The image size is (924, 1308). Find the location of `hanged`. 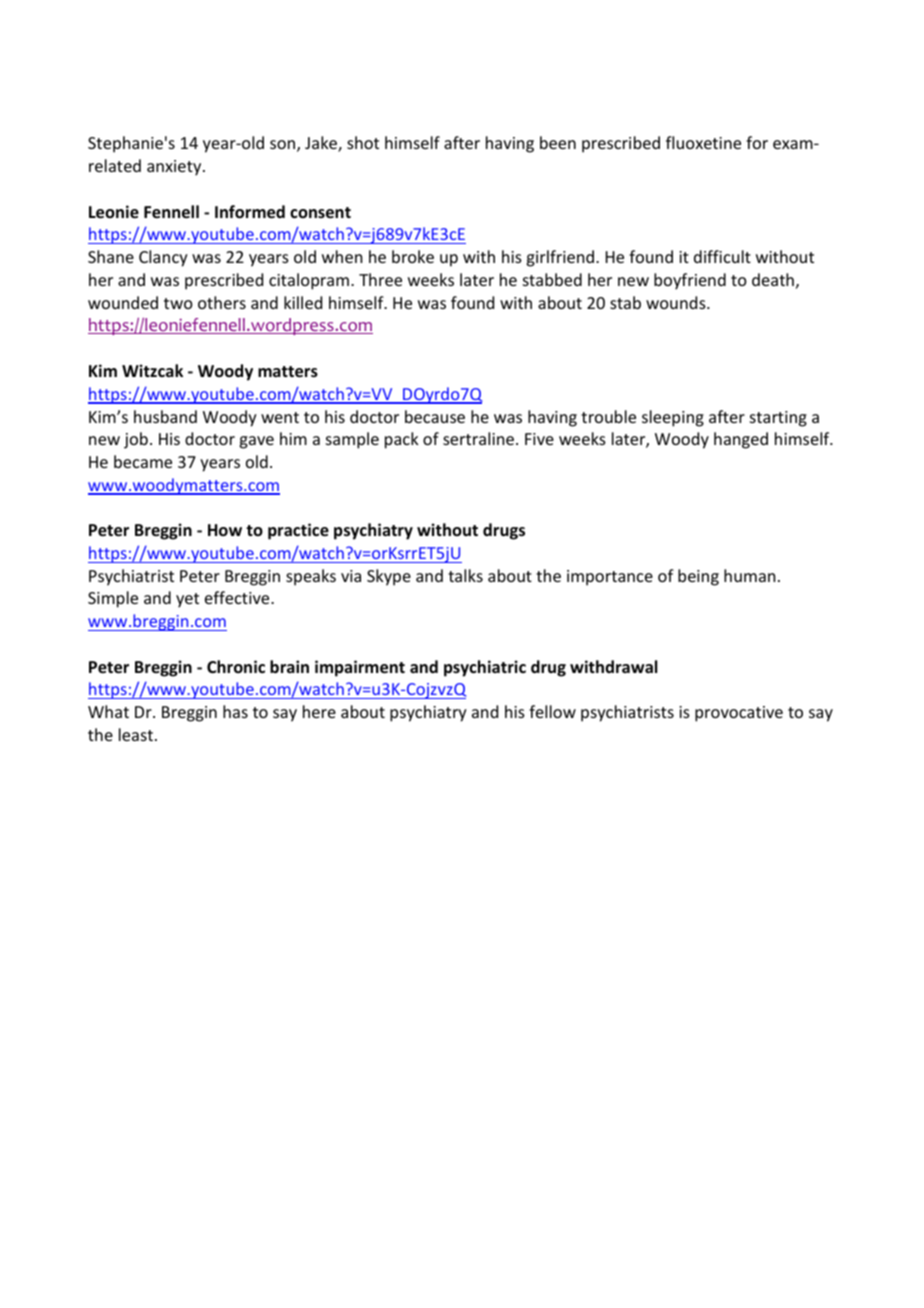

hanged is located at coordinates (741, 440).
